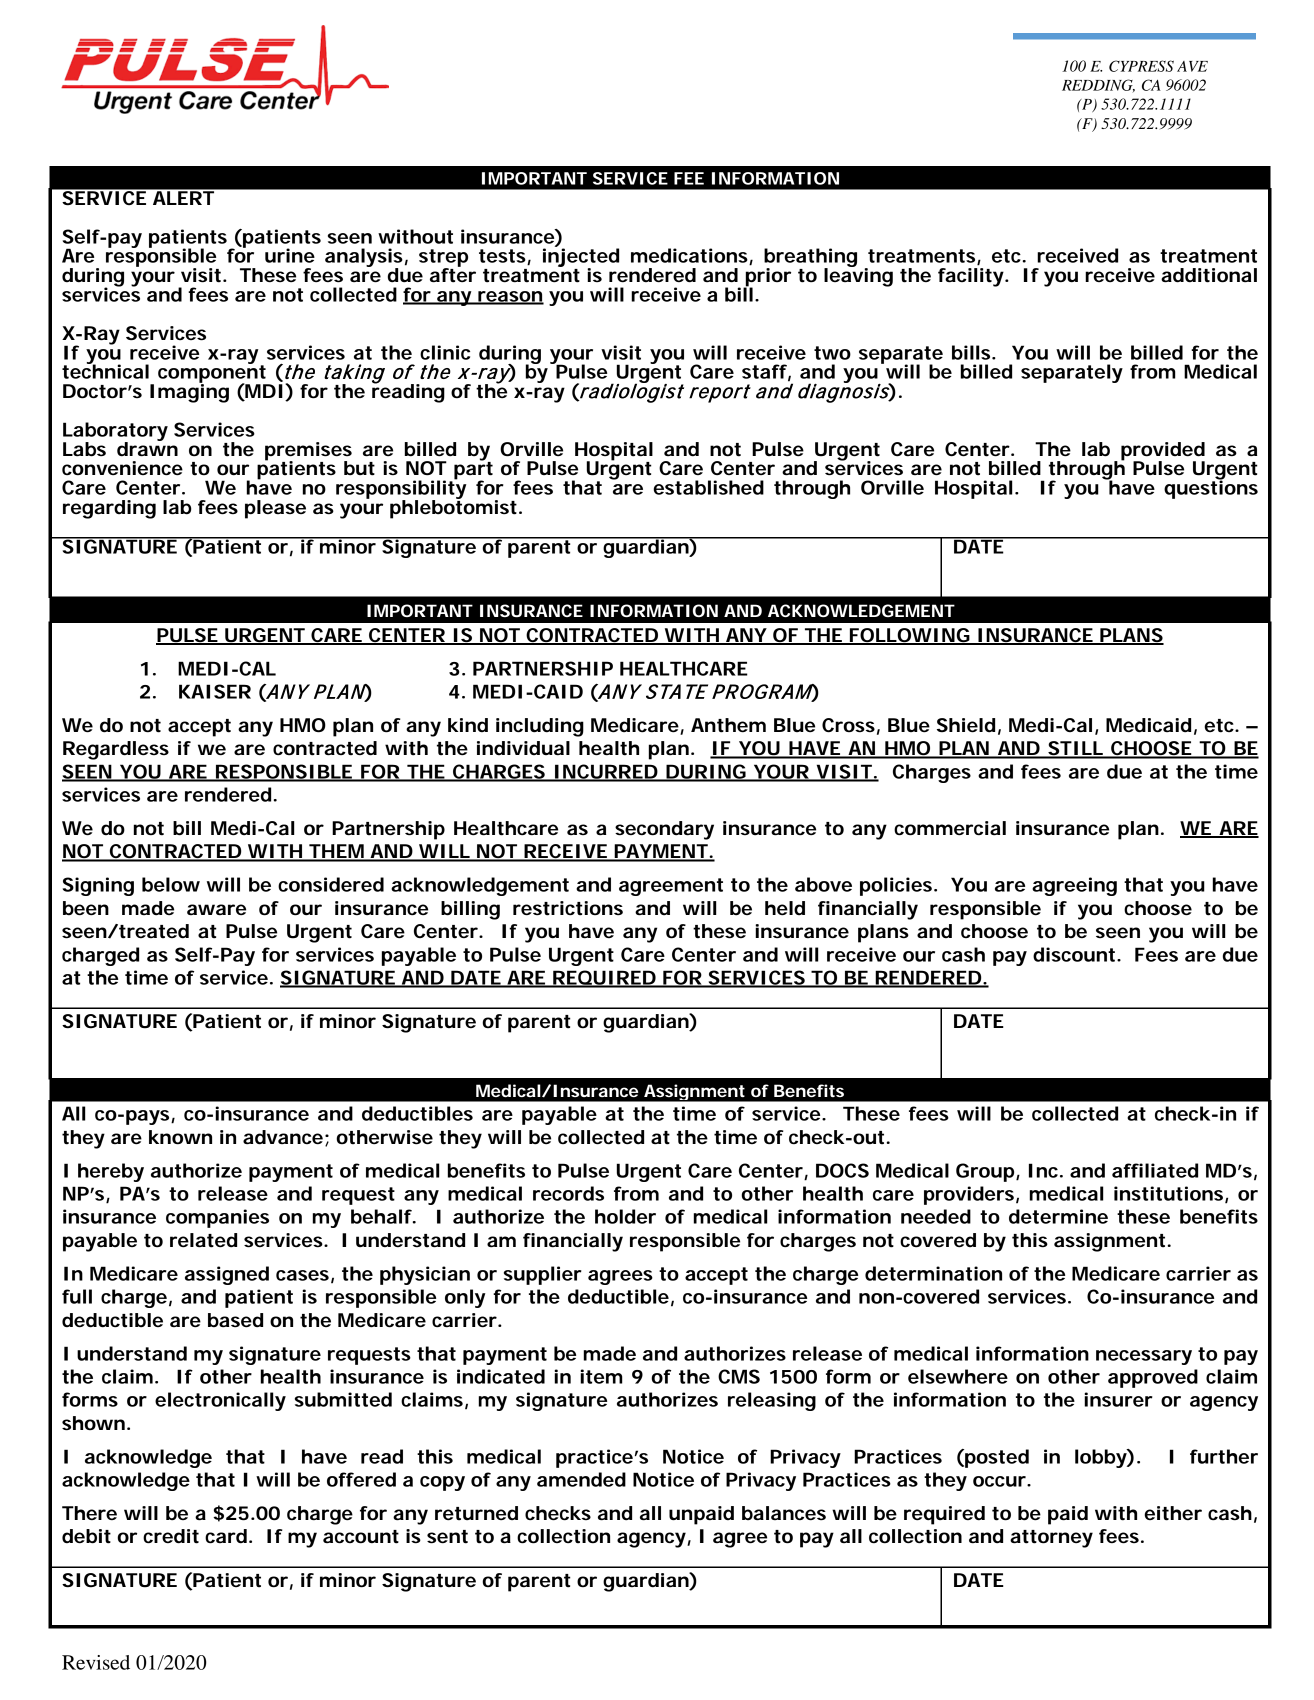  Describe the element at coordinates (568, 908) in the screenshot. I see `restrictions` at that location.
